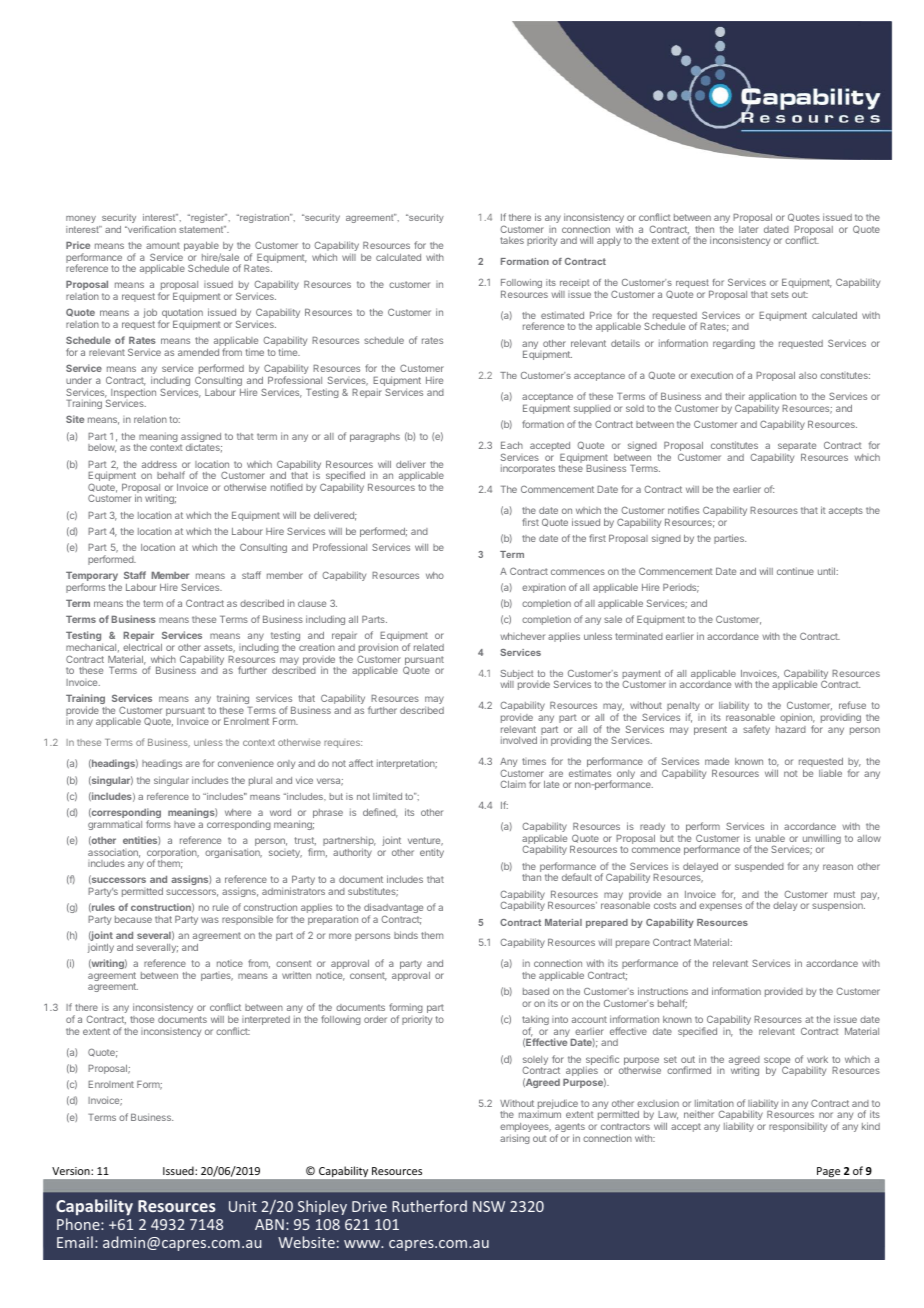 The width and height of the page is (924, 1308). Describe the element at coordinates (163, 245) in the page. I see `amount` at that location.
